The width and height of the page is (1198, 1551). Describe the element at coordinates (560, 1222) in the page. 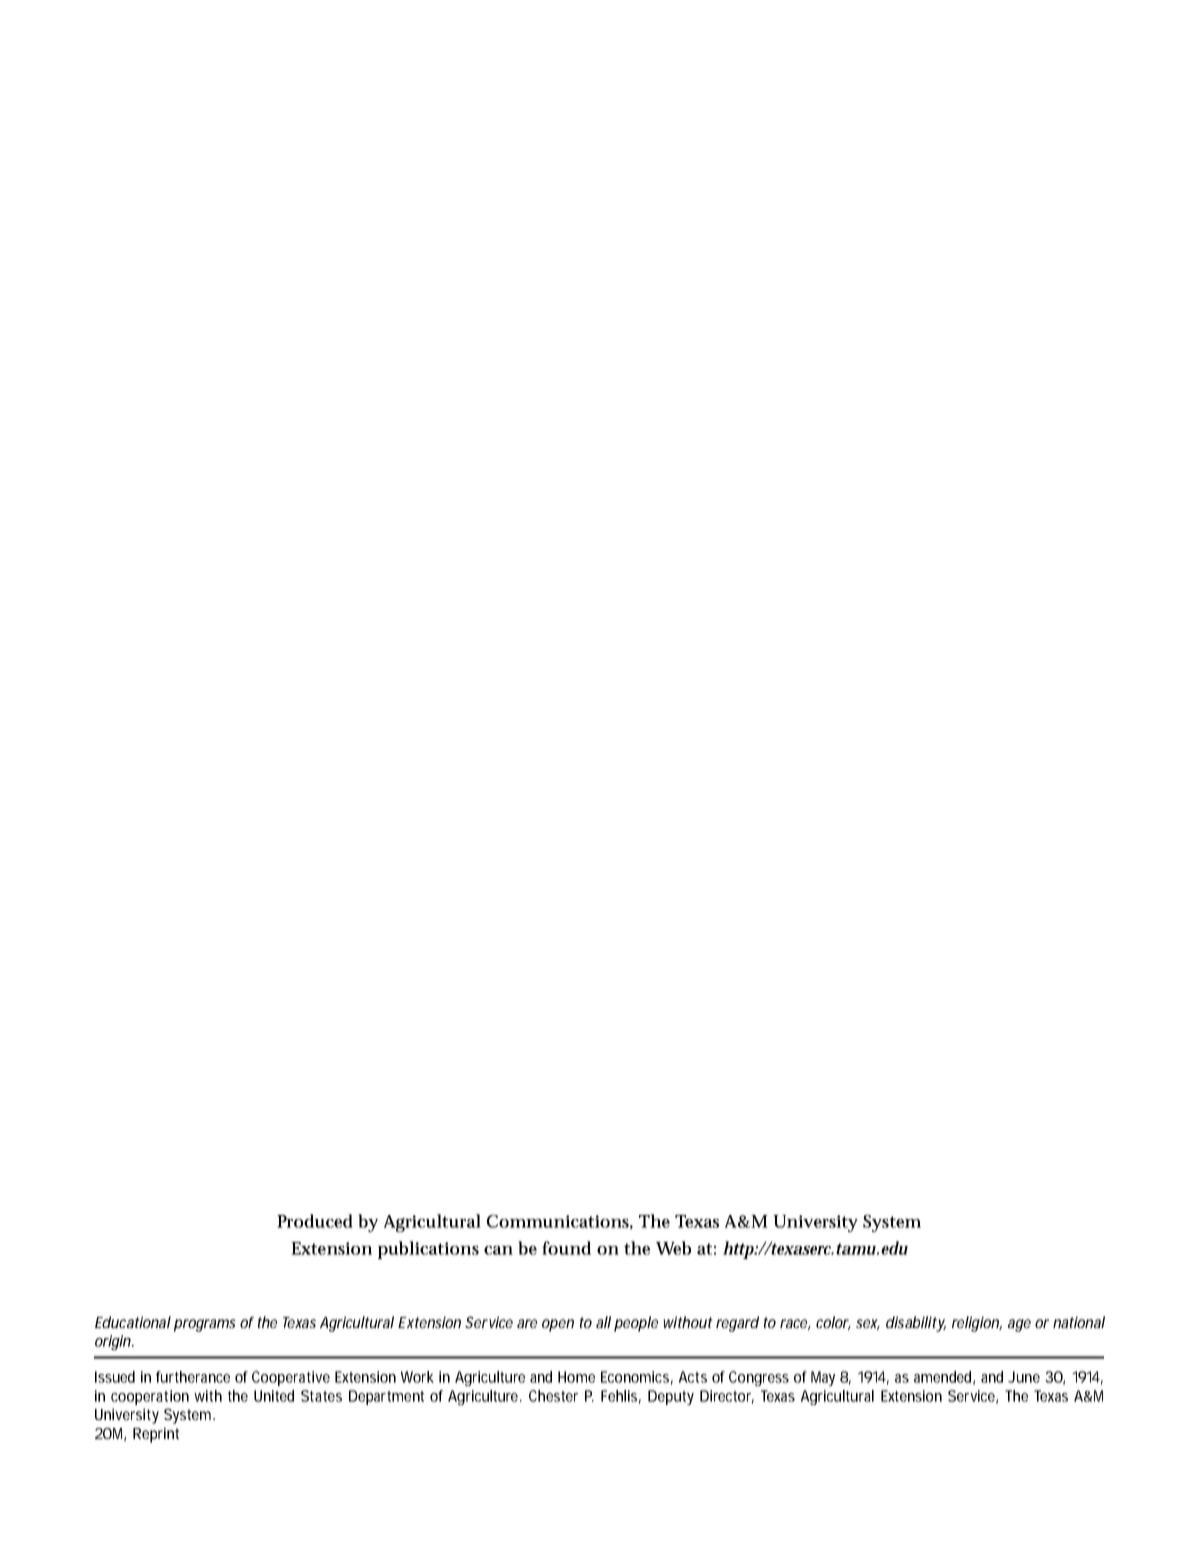

I see `Communications` at that location.
